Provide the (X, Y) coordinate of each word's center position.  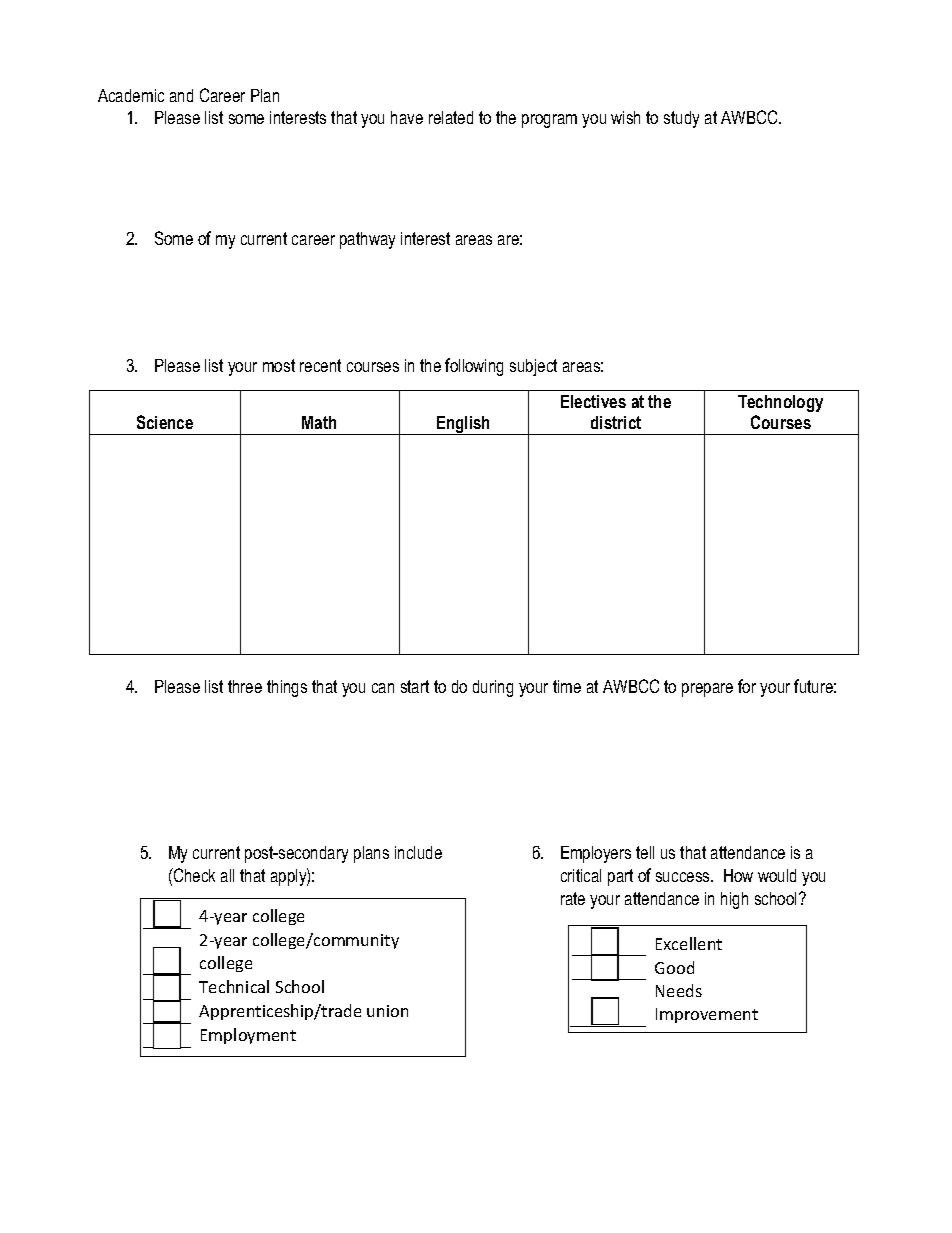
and (181, 95)
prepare (707, 690)
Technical (234, 986)
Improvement (707, 1015)
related (451, 117)
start (415, 686)
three (245, 686)
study (681, 119)
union (387, 1011)
